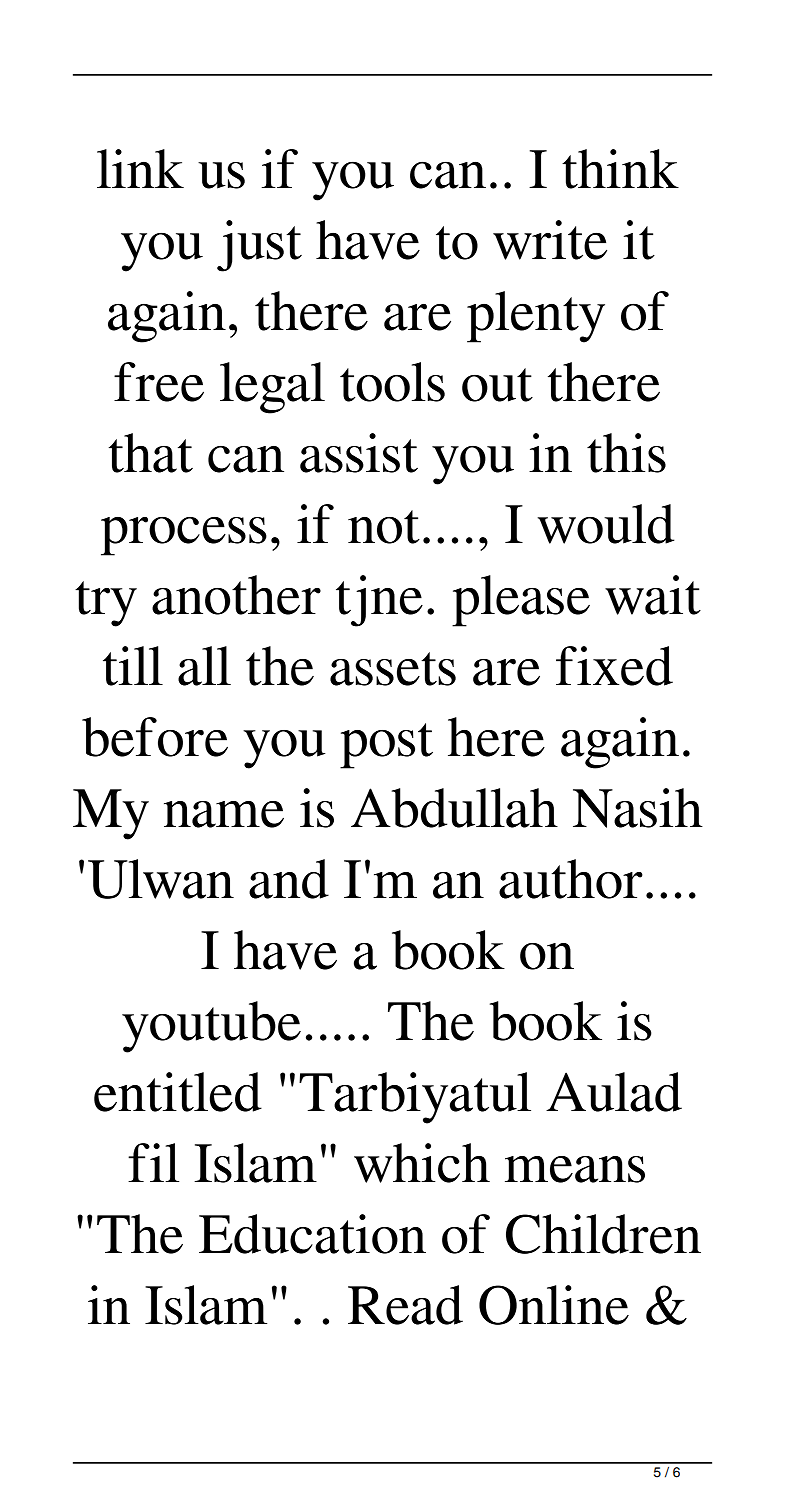 This document has height=1512, width=785. Describe the element at coordinates (626, 453) in the document. I see `this` at that location.
